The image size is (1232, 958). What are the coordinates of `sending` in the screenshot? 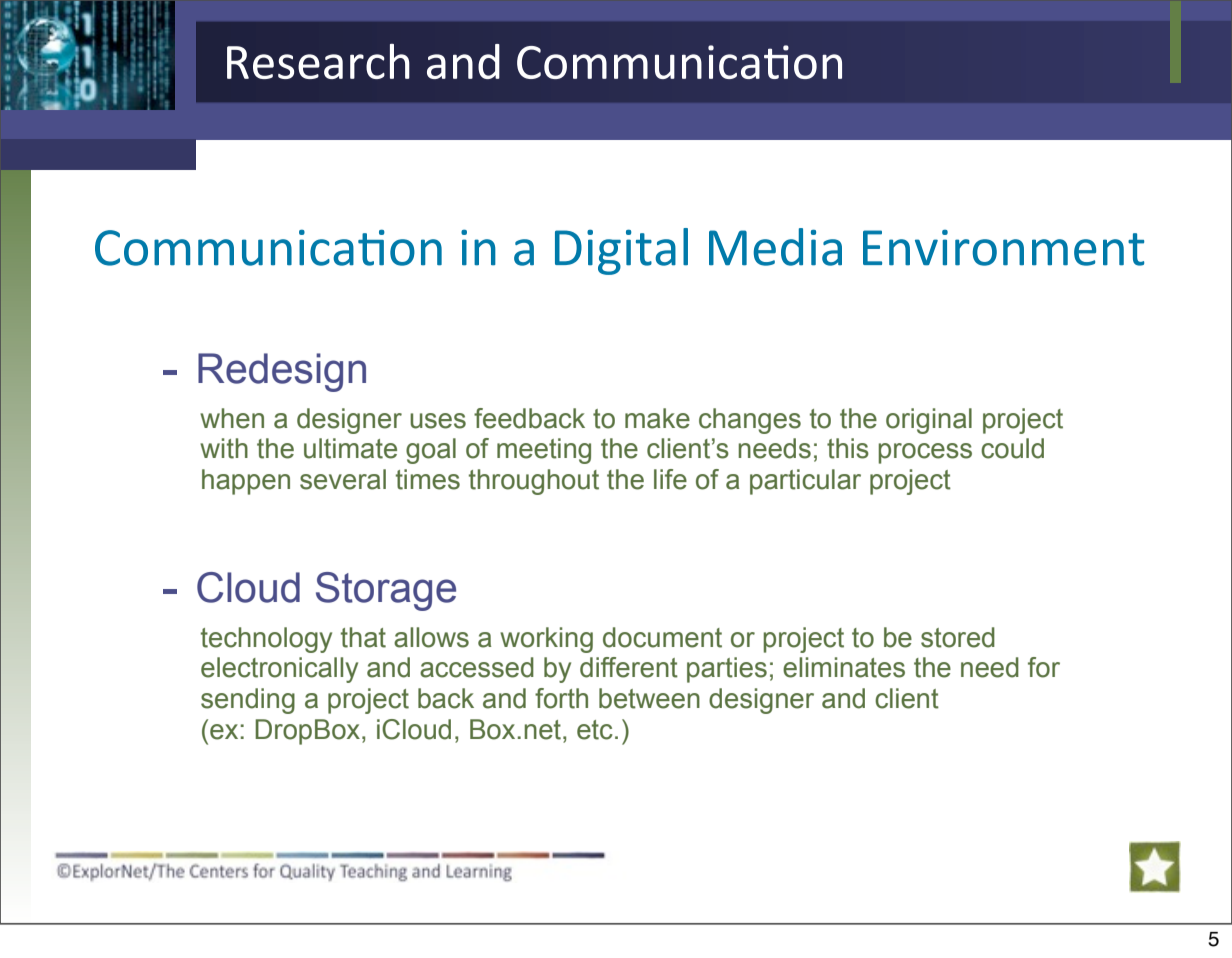 It's located at (248, 701).
